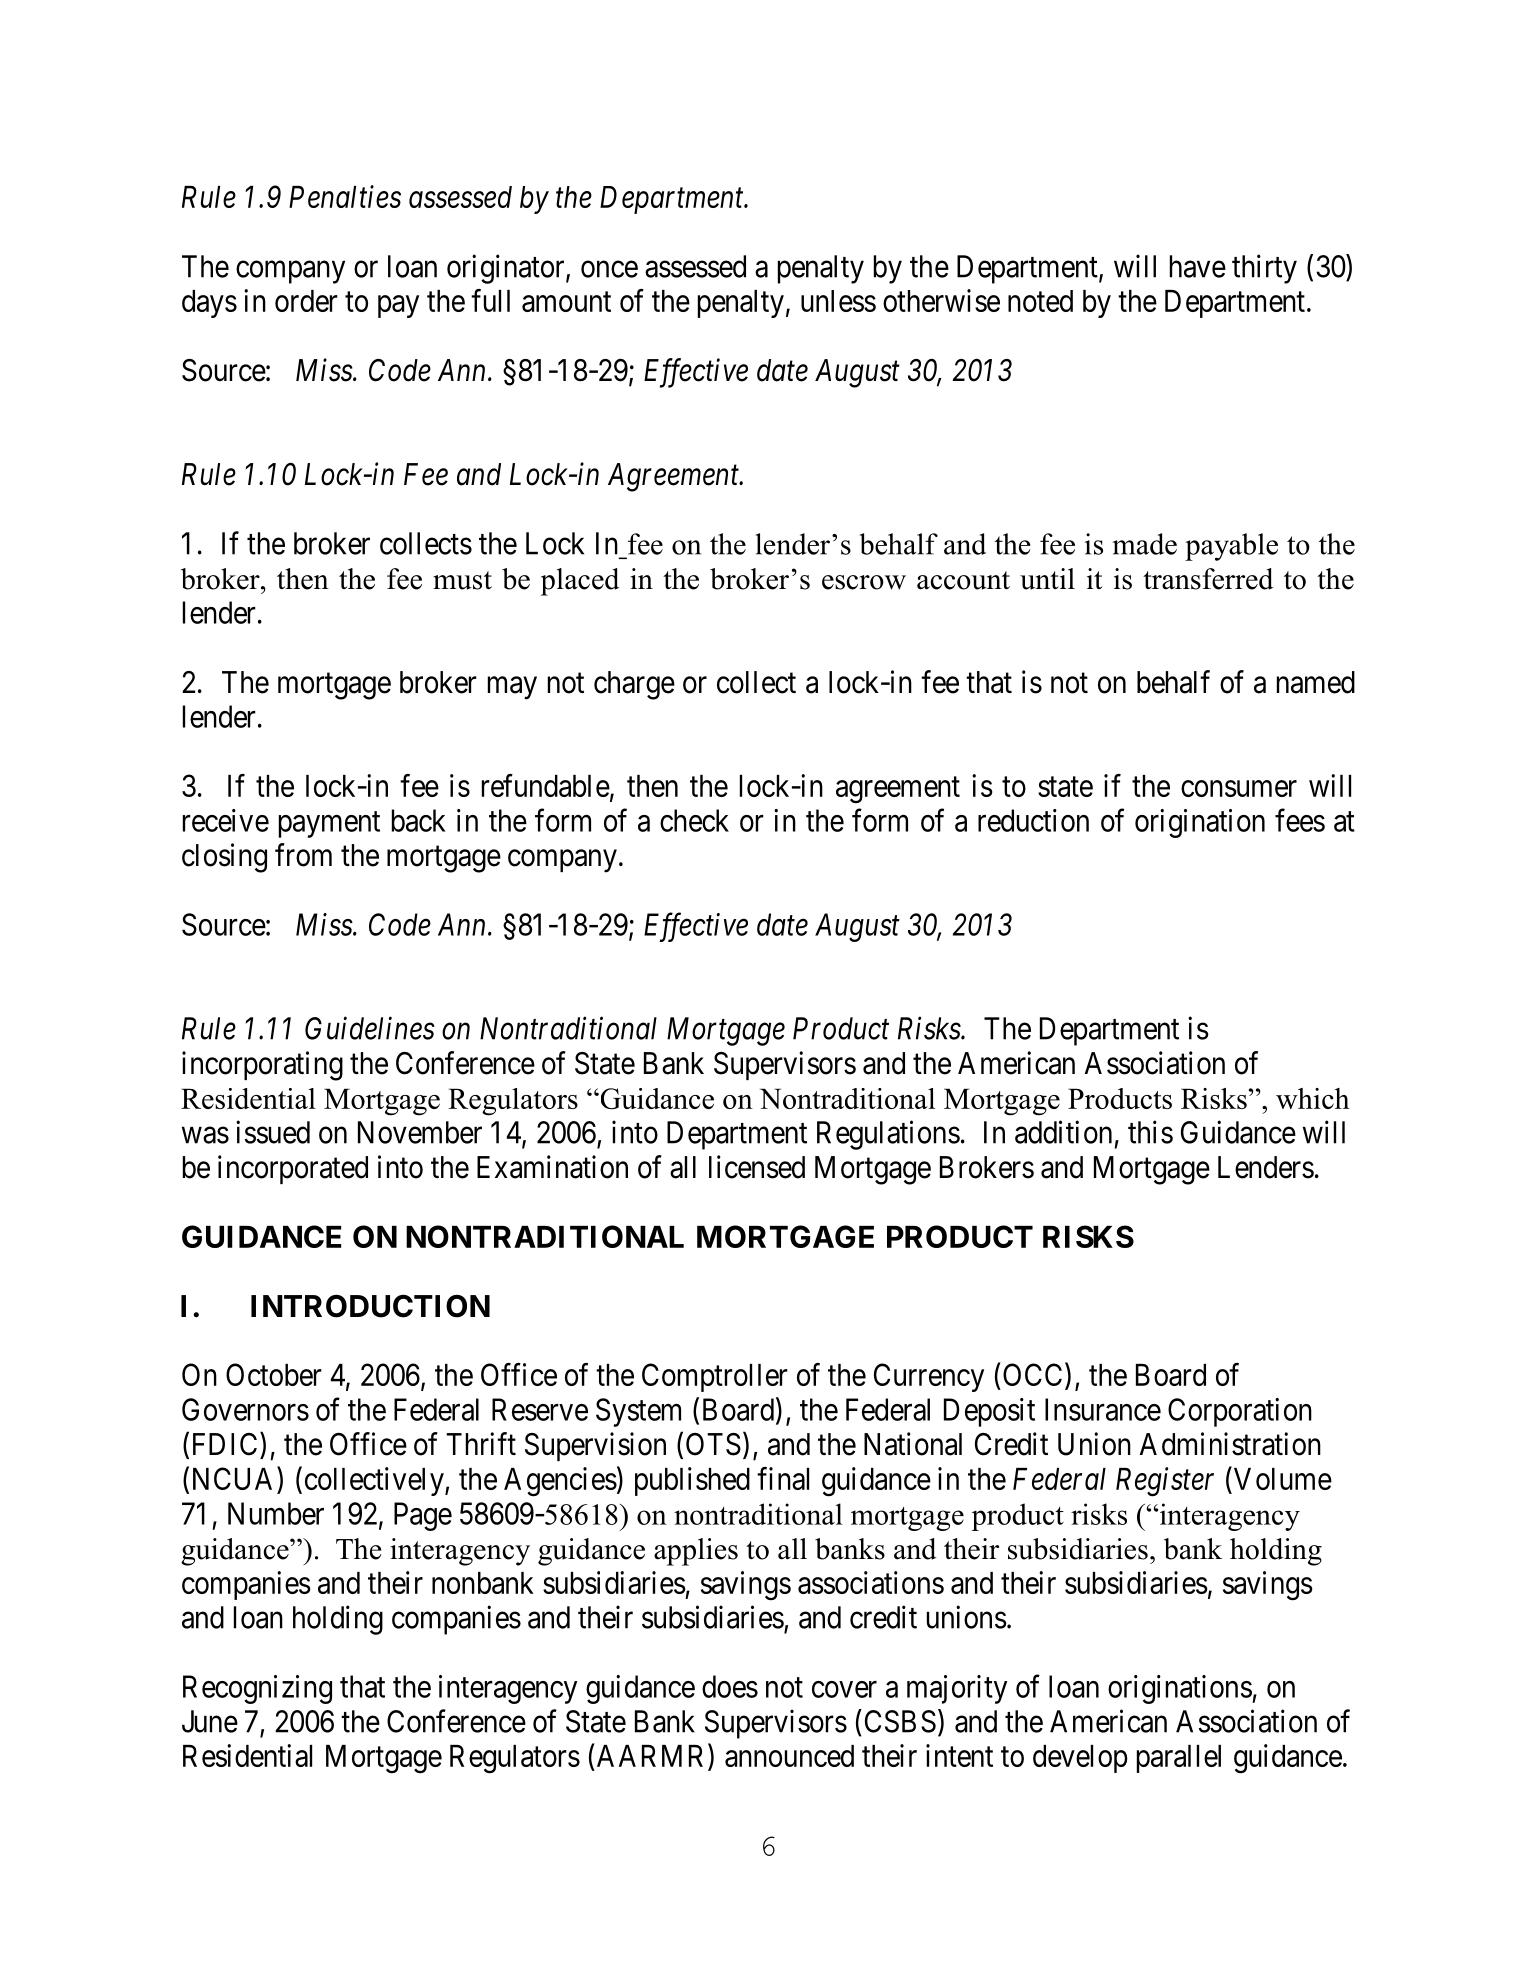 The height and width of the page is (1988, 1536). What do you see at coordinates (715, 1377) in the page?
I see `Comptroller` at bounding box center [715, 1377].
